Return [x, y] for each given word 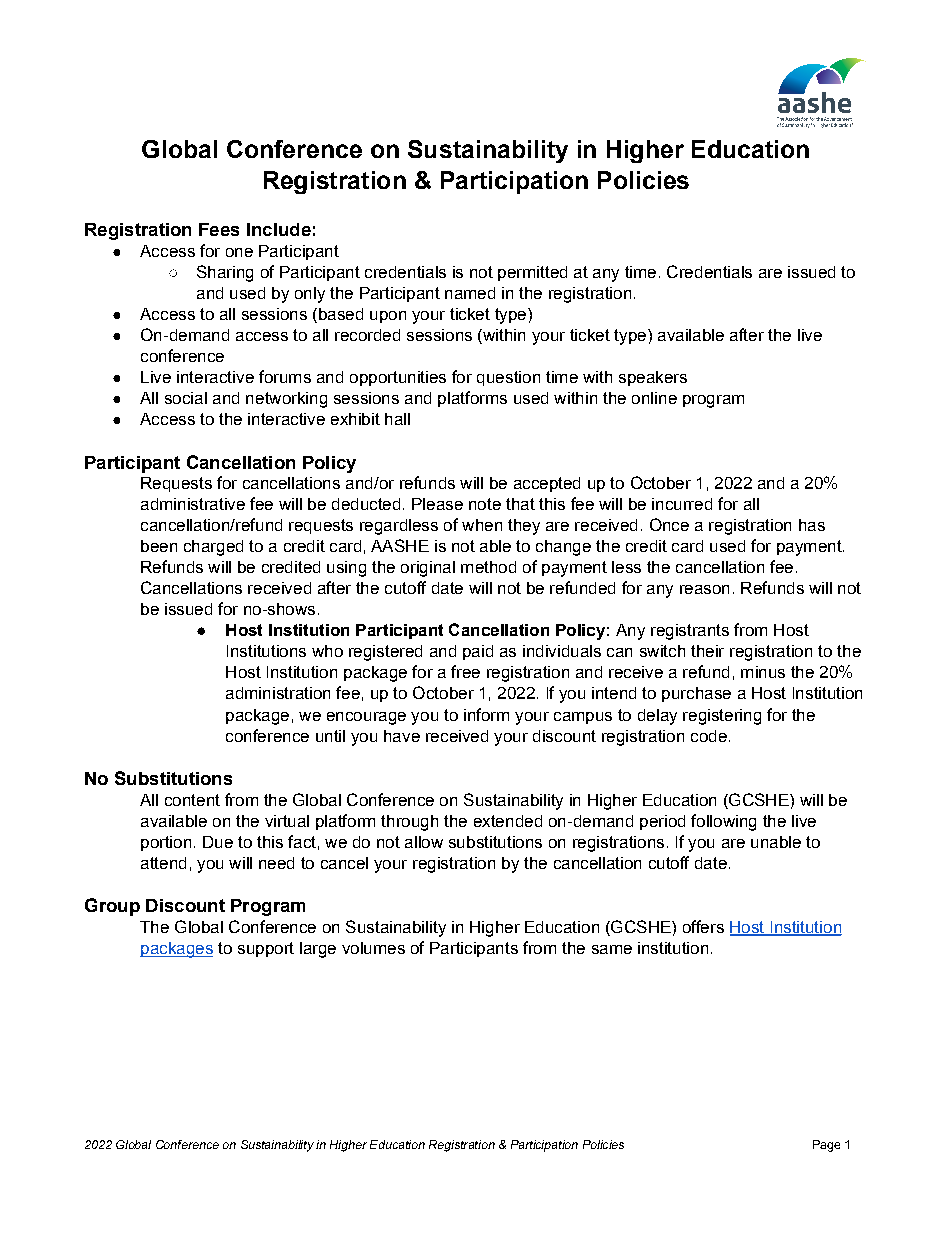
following [723, 822]
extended [508, 821]
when [482, 525]
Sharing [225, 273]
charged [213, 548]
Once [669, 524]
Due [218, 842]
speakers [653, 378]
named [470, 293]
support [266, 949]
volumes [373, 948]
